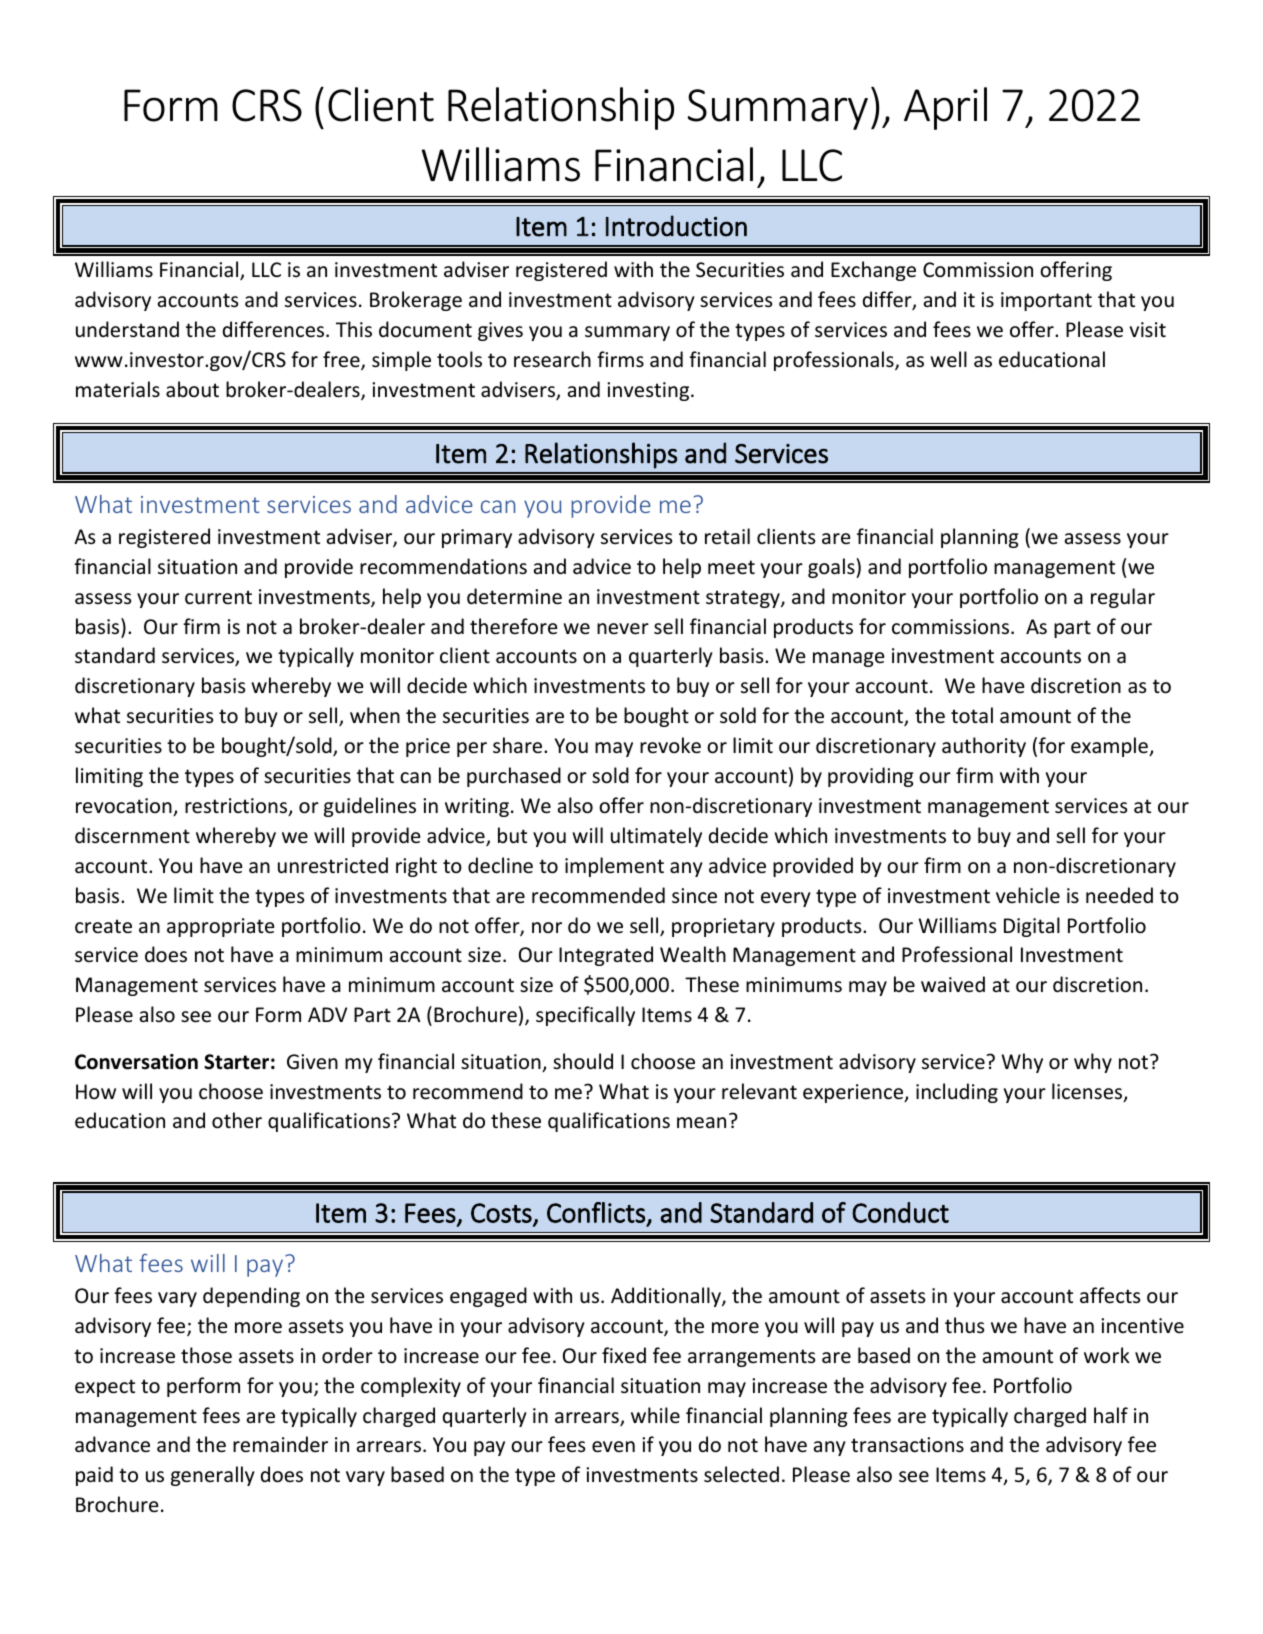 The width and height of the screenshot is (1263, 1634). Describe the element at coordinates (192, 389) in the screenshot. I see `about` at that location.
